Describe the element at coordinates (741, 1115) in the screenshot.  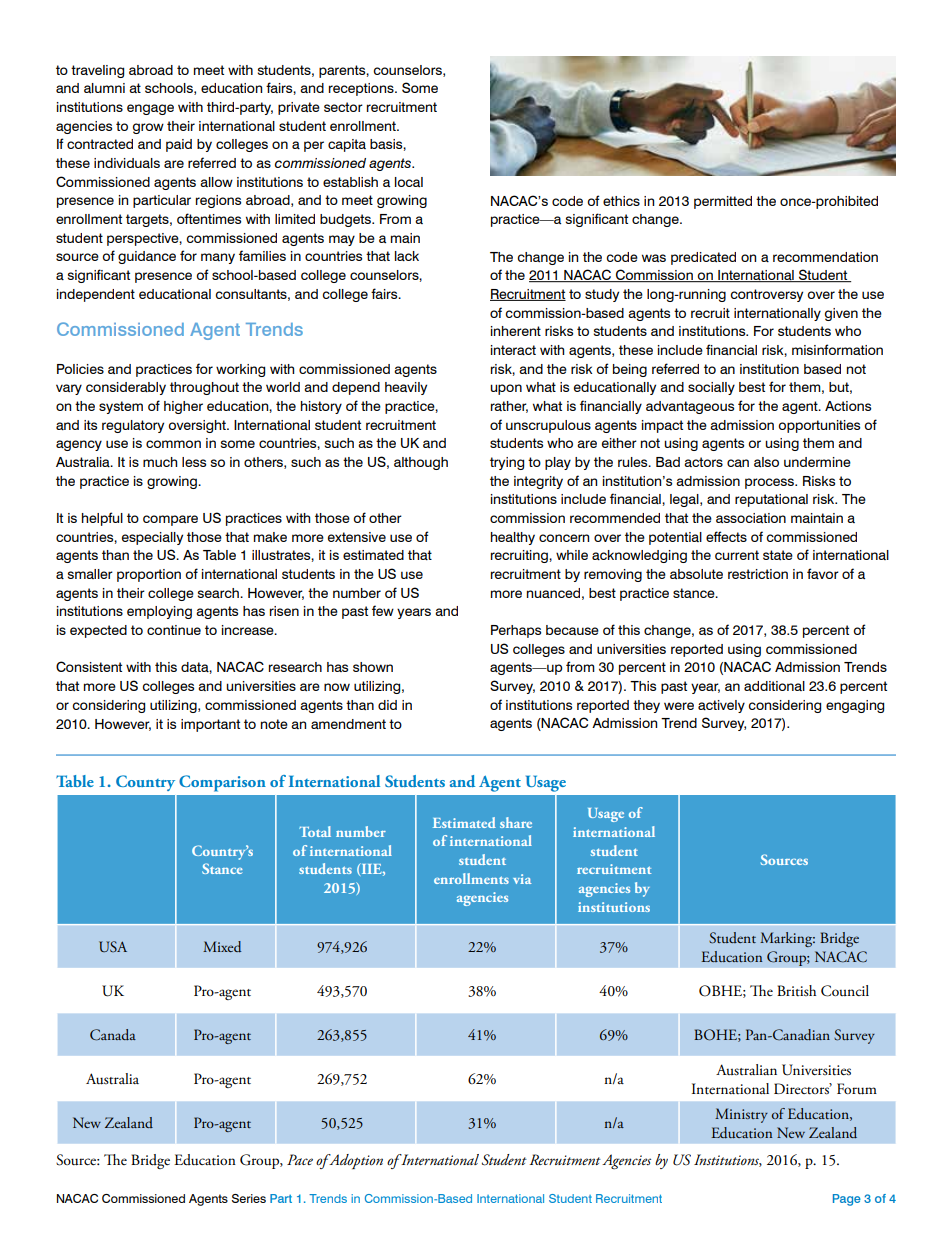
I see `Ministry` at that location.
